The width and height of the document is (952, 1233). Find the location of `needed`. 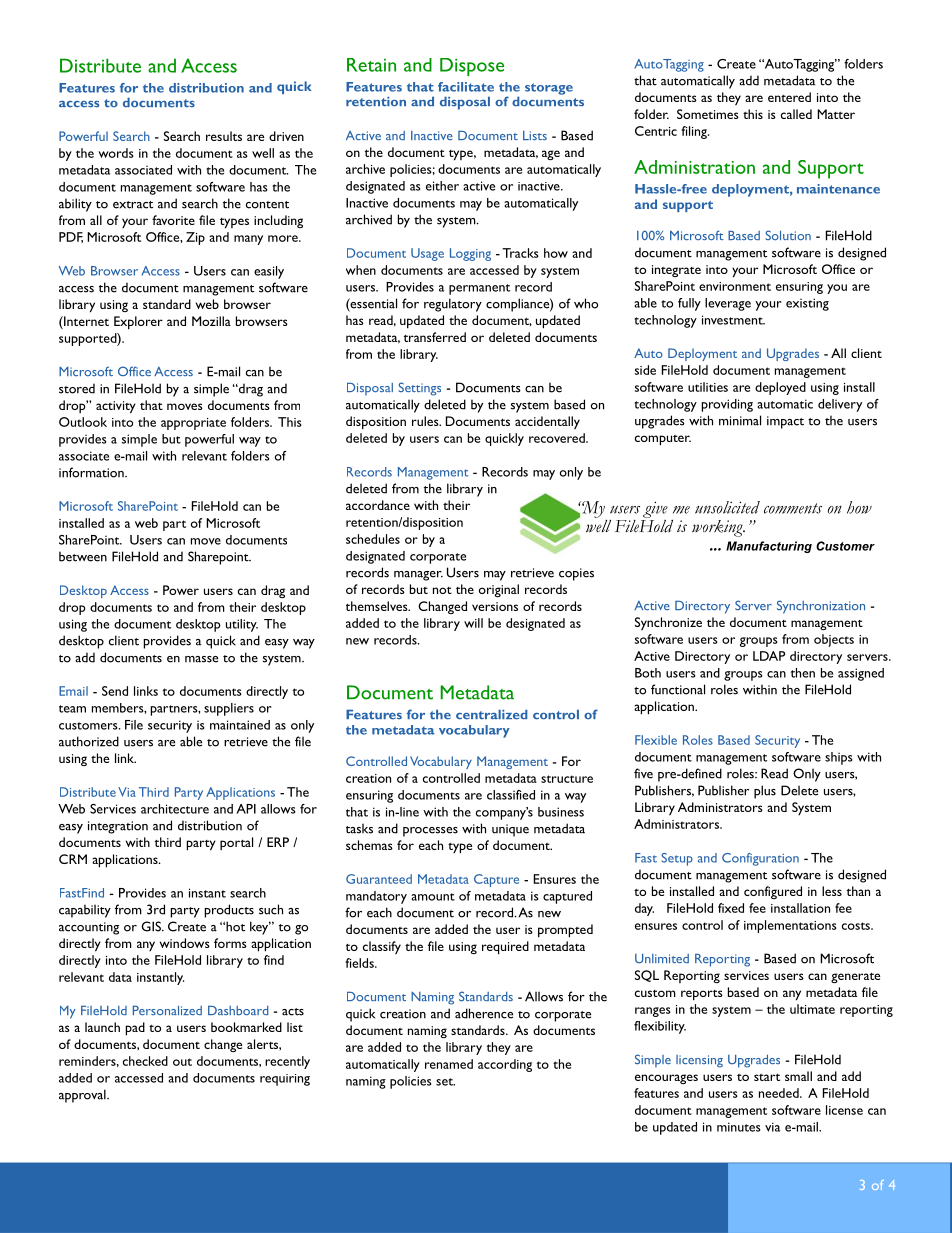

needed is located at coordinates (780, 1093).
